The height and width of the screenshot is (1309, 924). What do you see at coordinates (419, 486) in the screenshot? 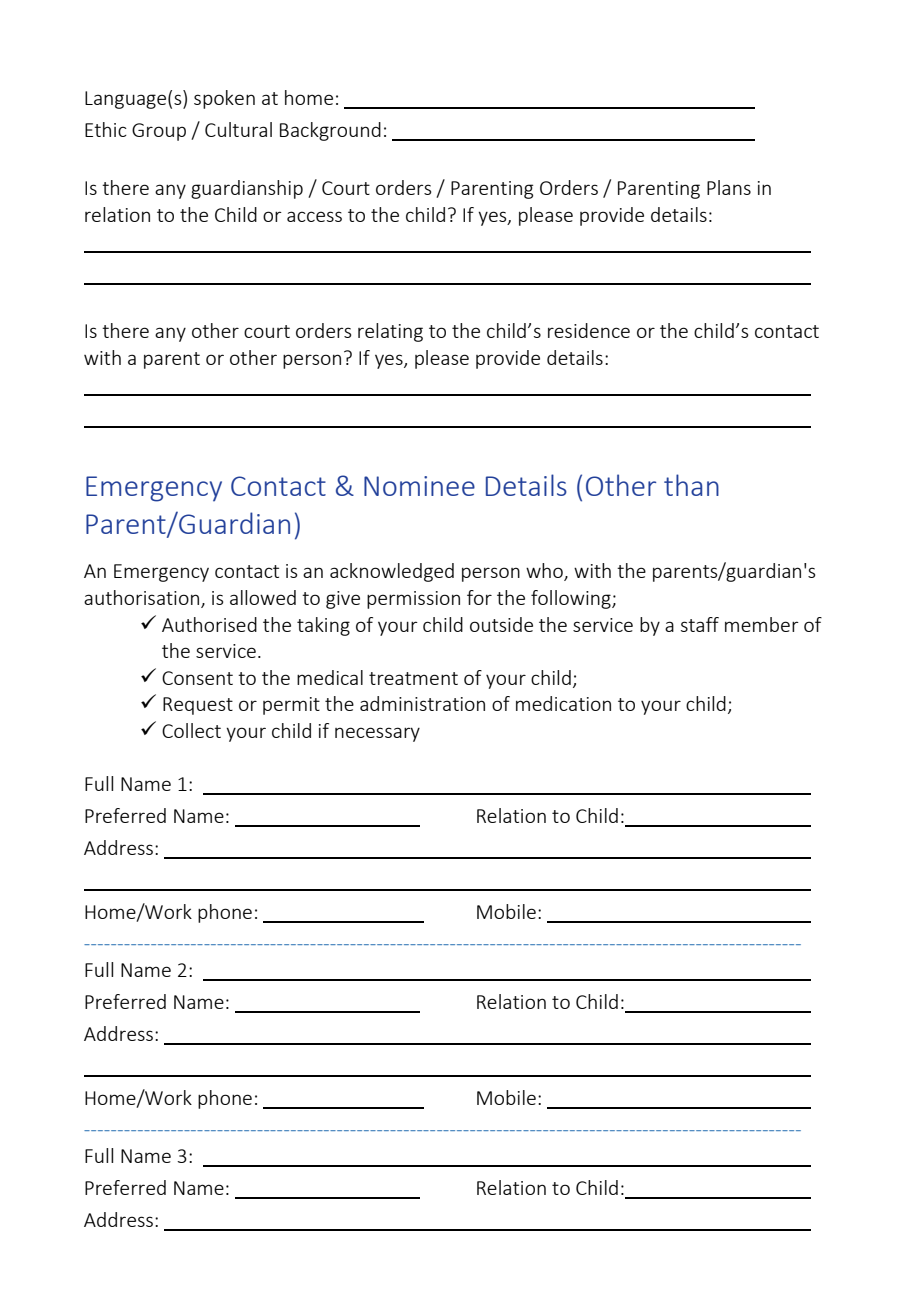
I see `Nominee` at bounding box center [419, 486].
